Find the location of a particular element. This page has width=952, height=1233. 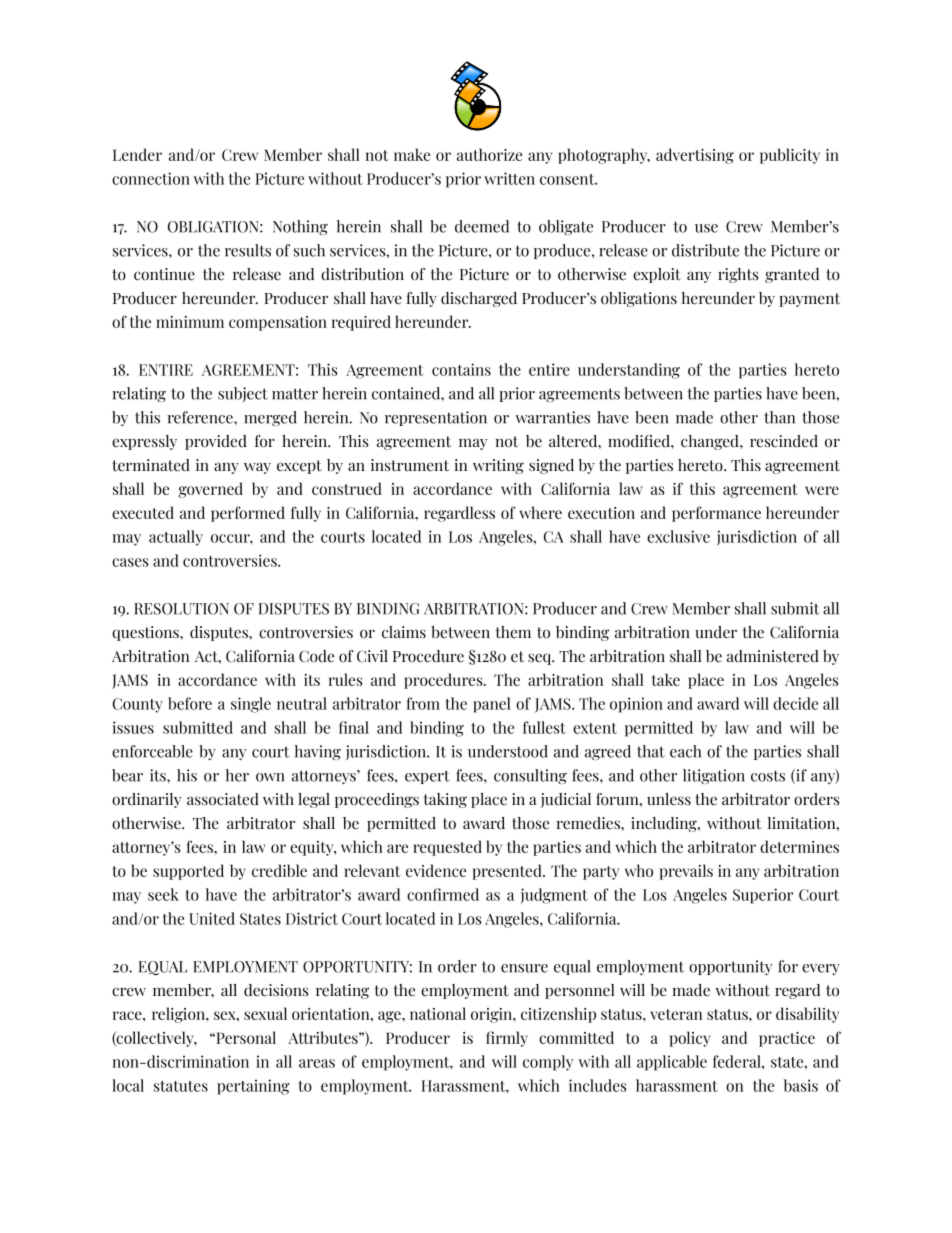

governed is located at coordinates (210, 490).
